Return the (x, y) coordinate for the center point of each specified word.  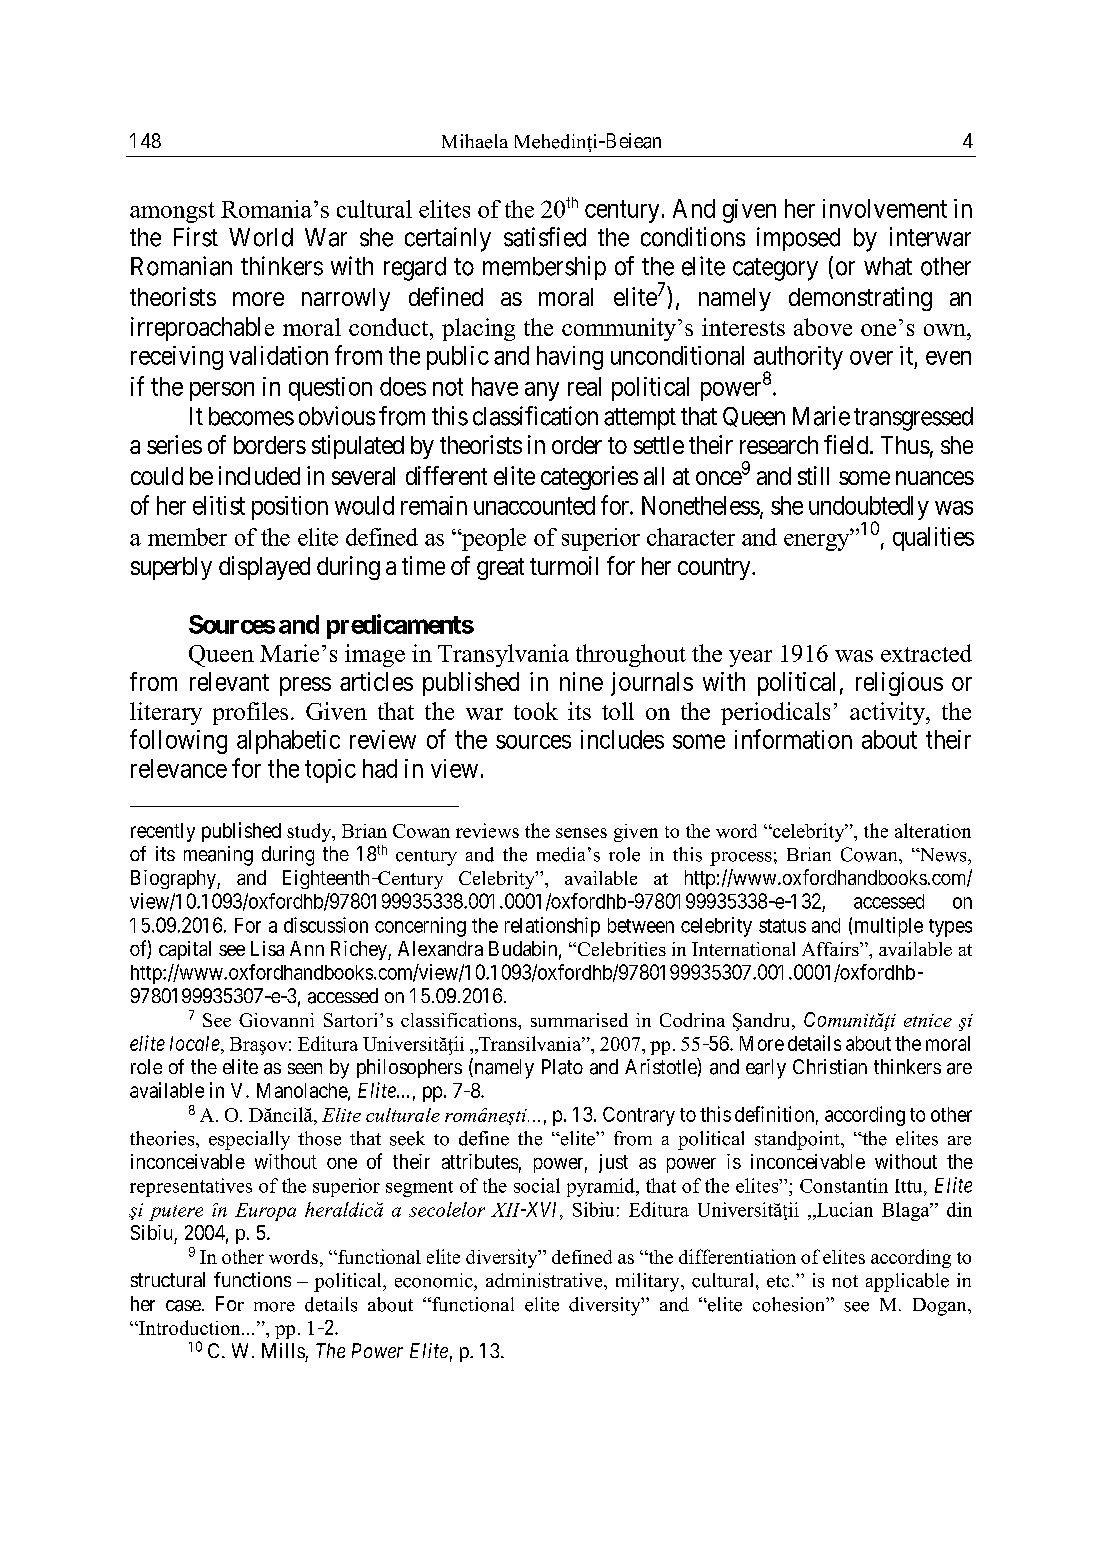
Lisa (267, 948)
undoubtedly (869, 509)
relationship (552, 927)
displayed (264, 568)
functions (252, 1279)
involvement (885, 208)
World (261, 237)
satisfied (545, 237)
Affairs (831, 949)
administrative (545, 1280)
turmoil (564, 565)
